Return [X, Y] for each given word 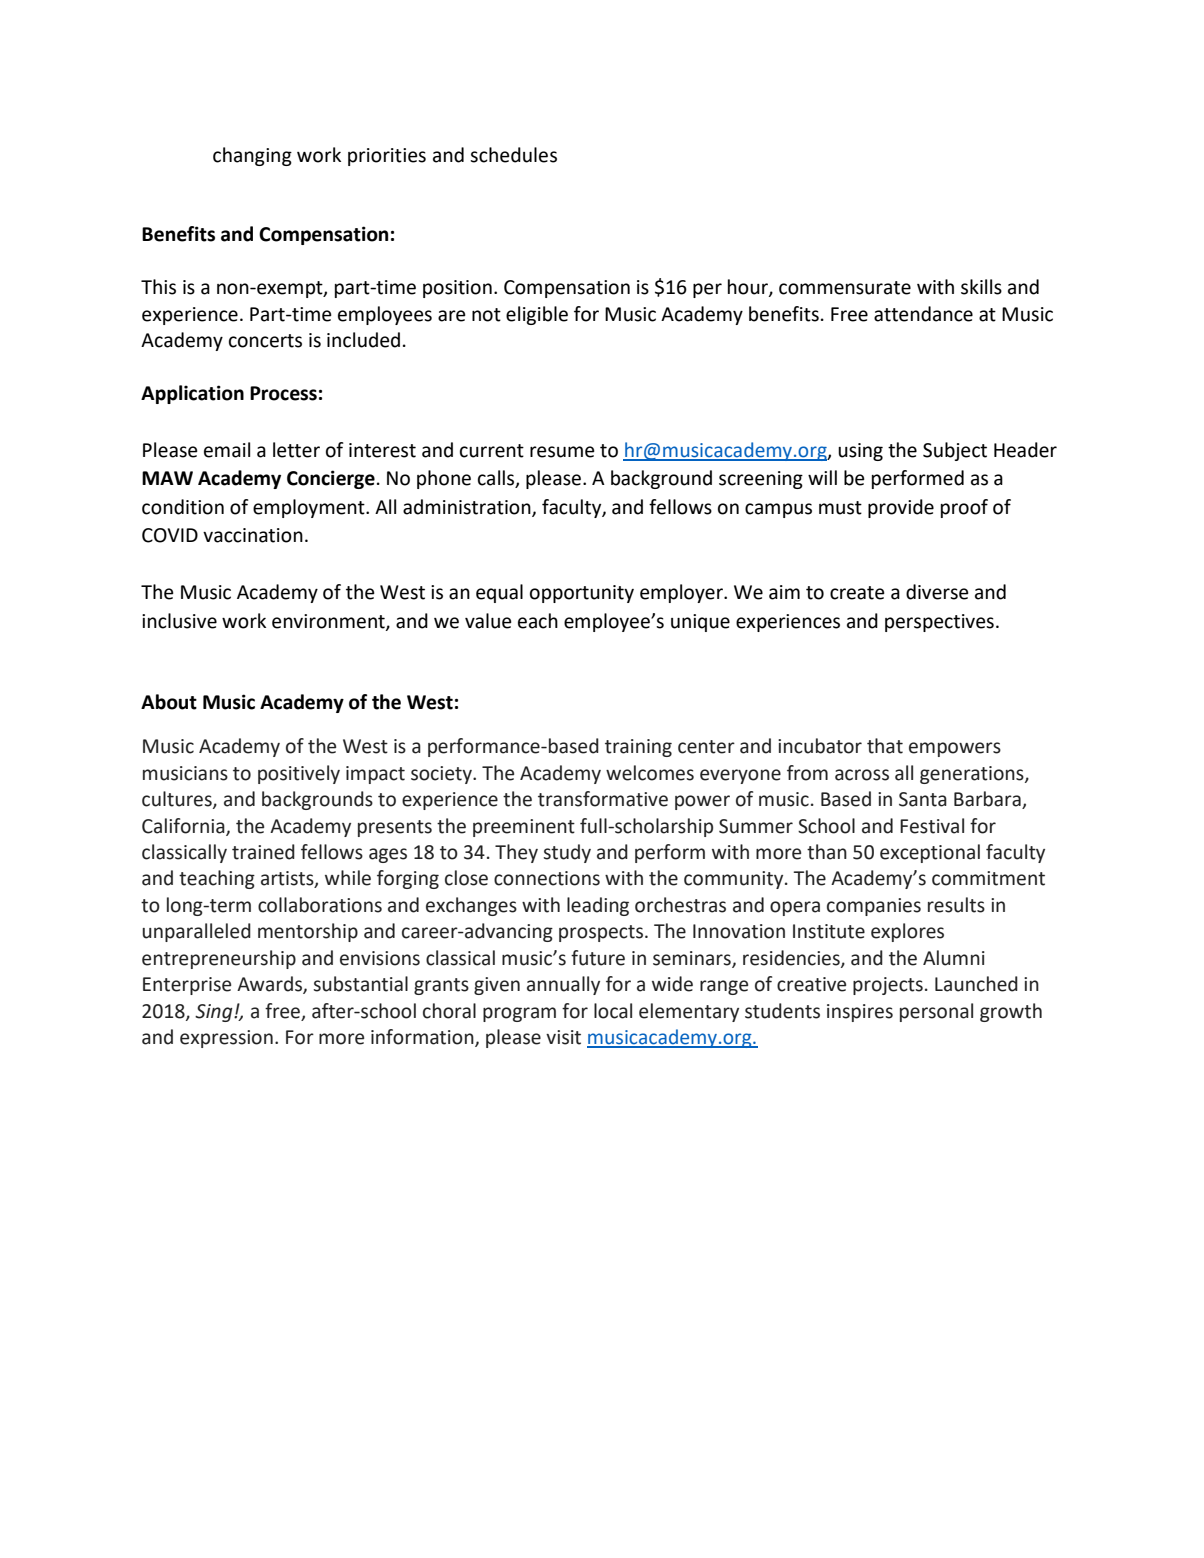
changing [252, 156]
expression [226, 1039]
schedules [513, 155]
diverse [937, 592]
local [613, 1011]
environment [329, 622]
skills [981, 287]
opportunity [582, 594]
